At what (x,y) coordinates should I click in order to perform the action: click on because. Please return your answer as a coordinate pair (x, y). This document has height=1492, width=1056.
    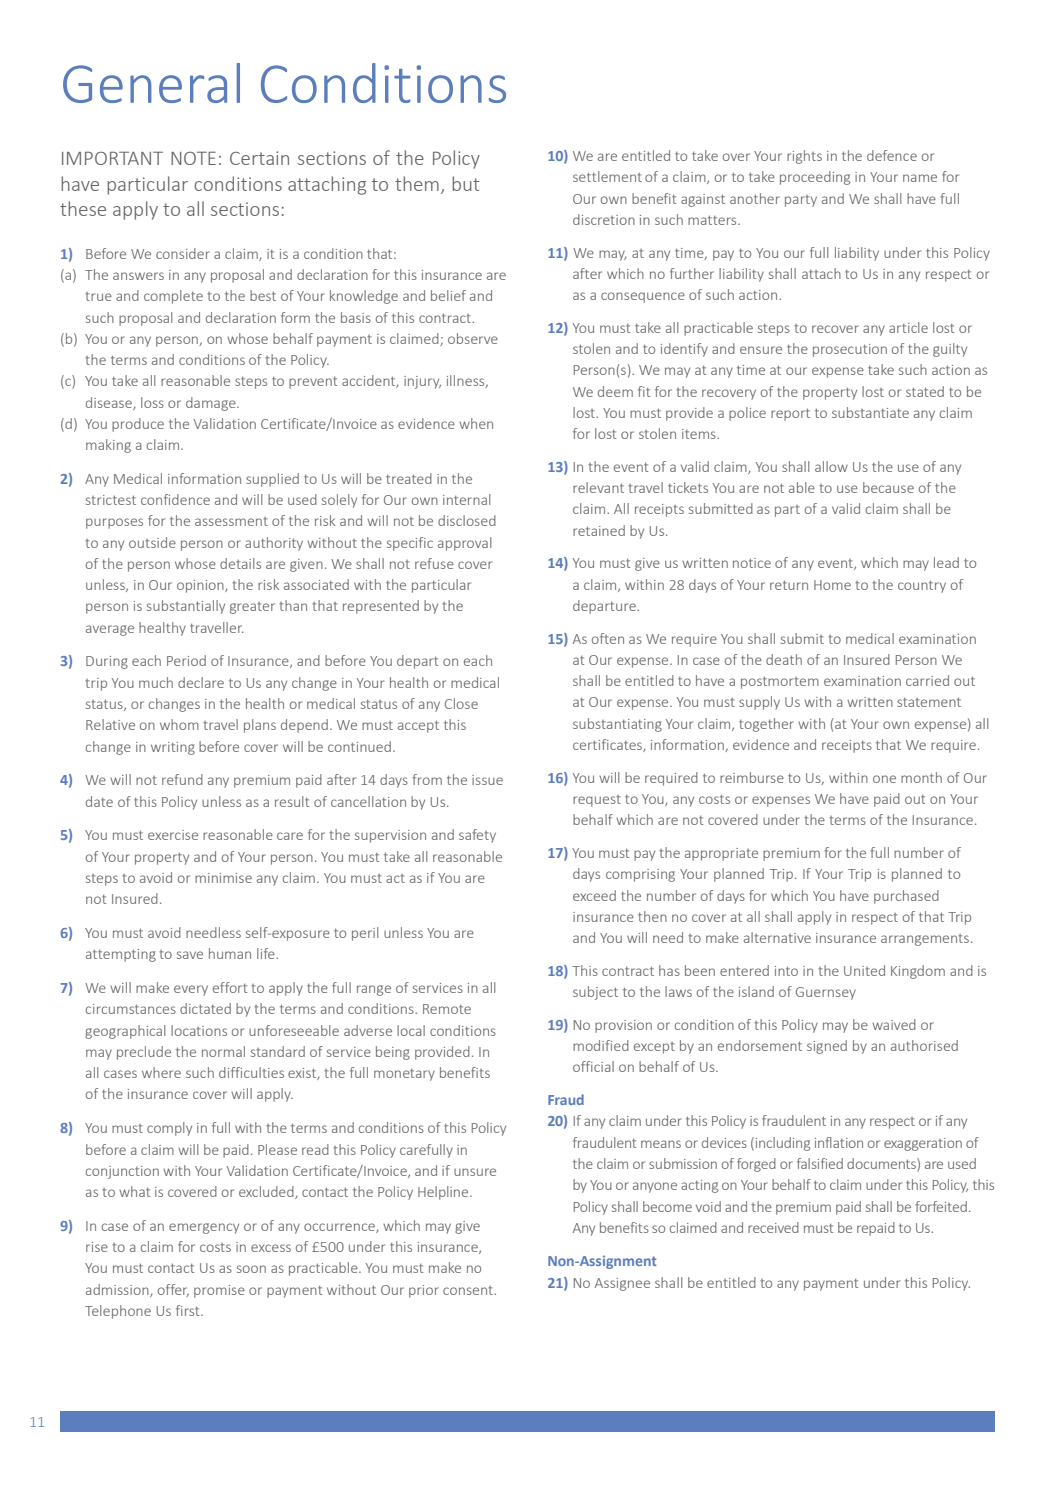
    Looking at the image, I should click on (888, 487).
